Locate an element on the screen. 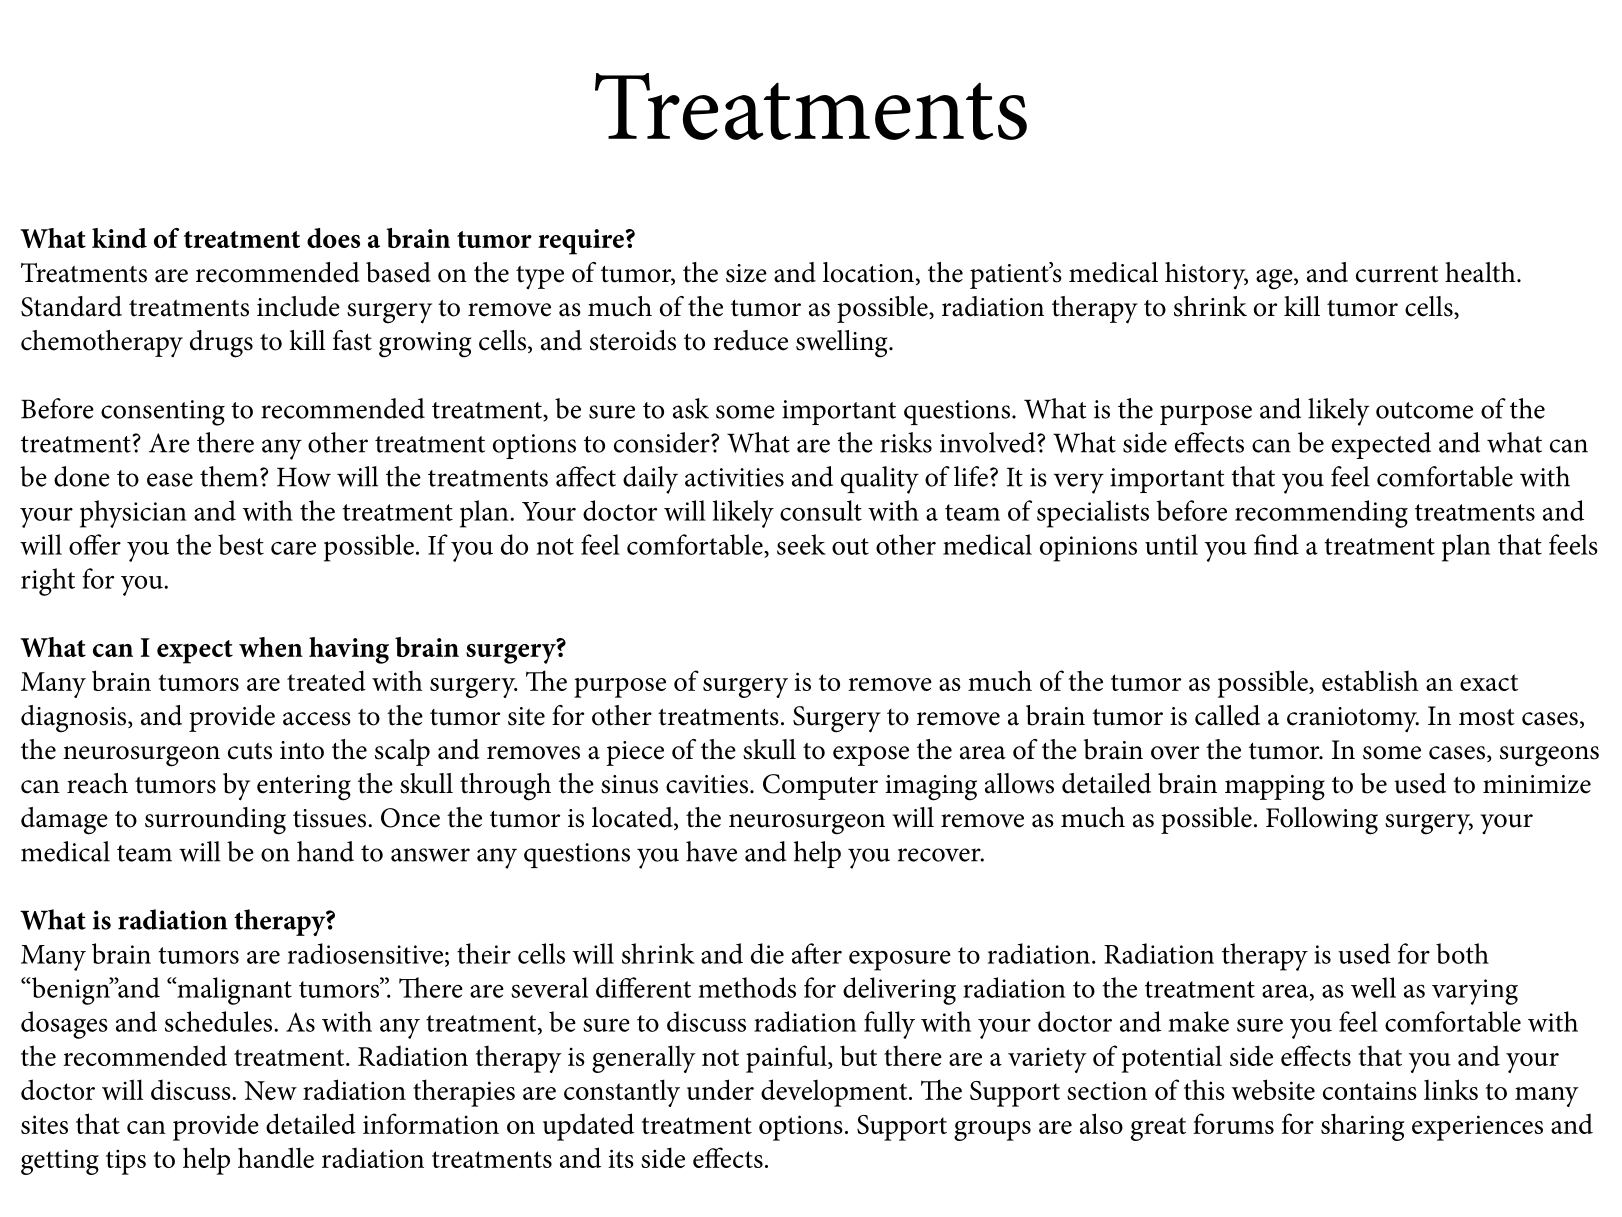 This screenshot has height=1217, width=1622. seek is located at coordinates (801, 544).
